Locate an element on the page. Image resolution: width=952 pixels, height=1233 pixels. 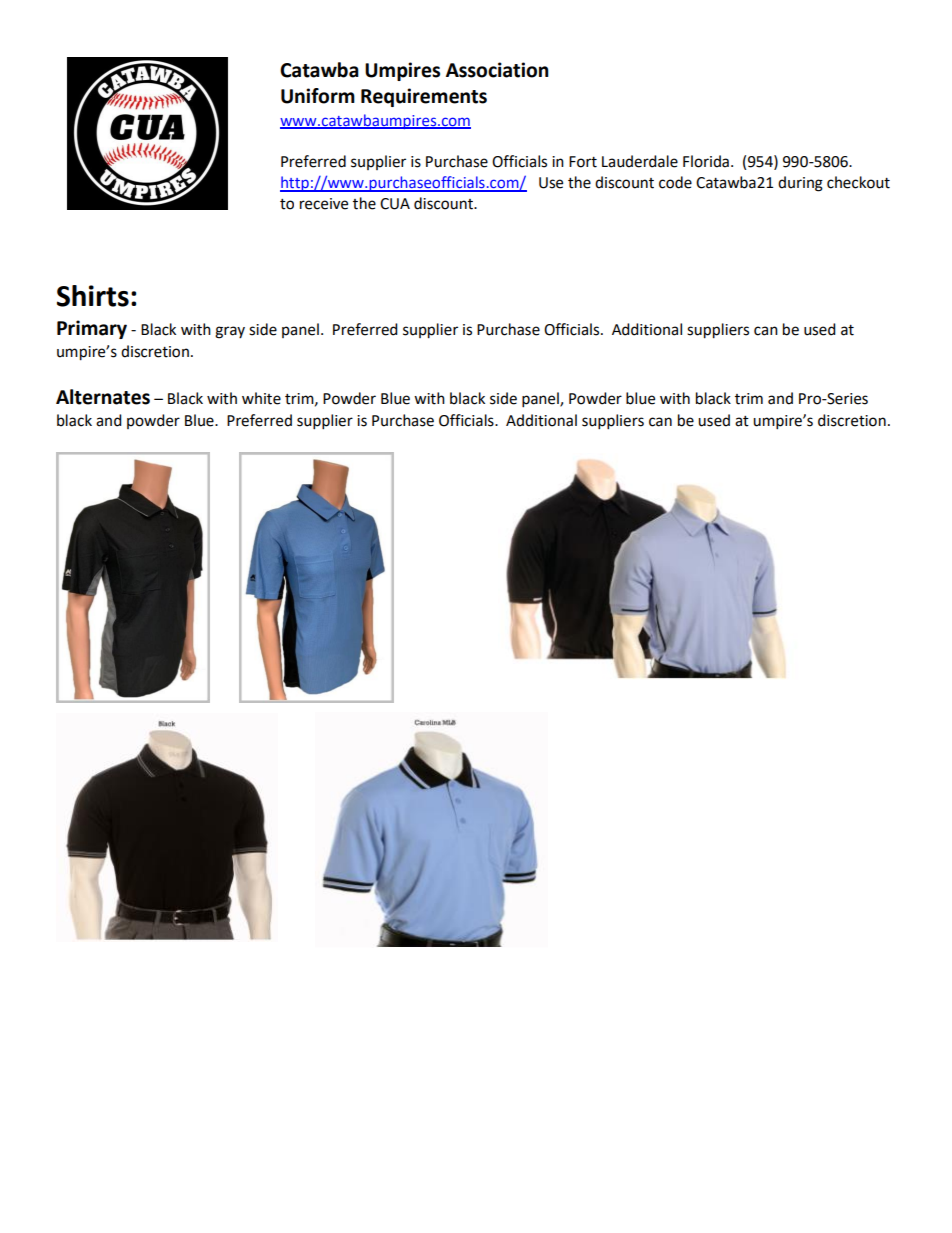
Primary is located at coordinates (92, 329).
